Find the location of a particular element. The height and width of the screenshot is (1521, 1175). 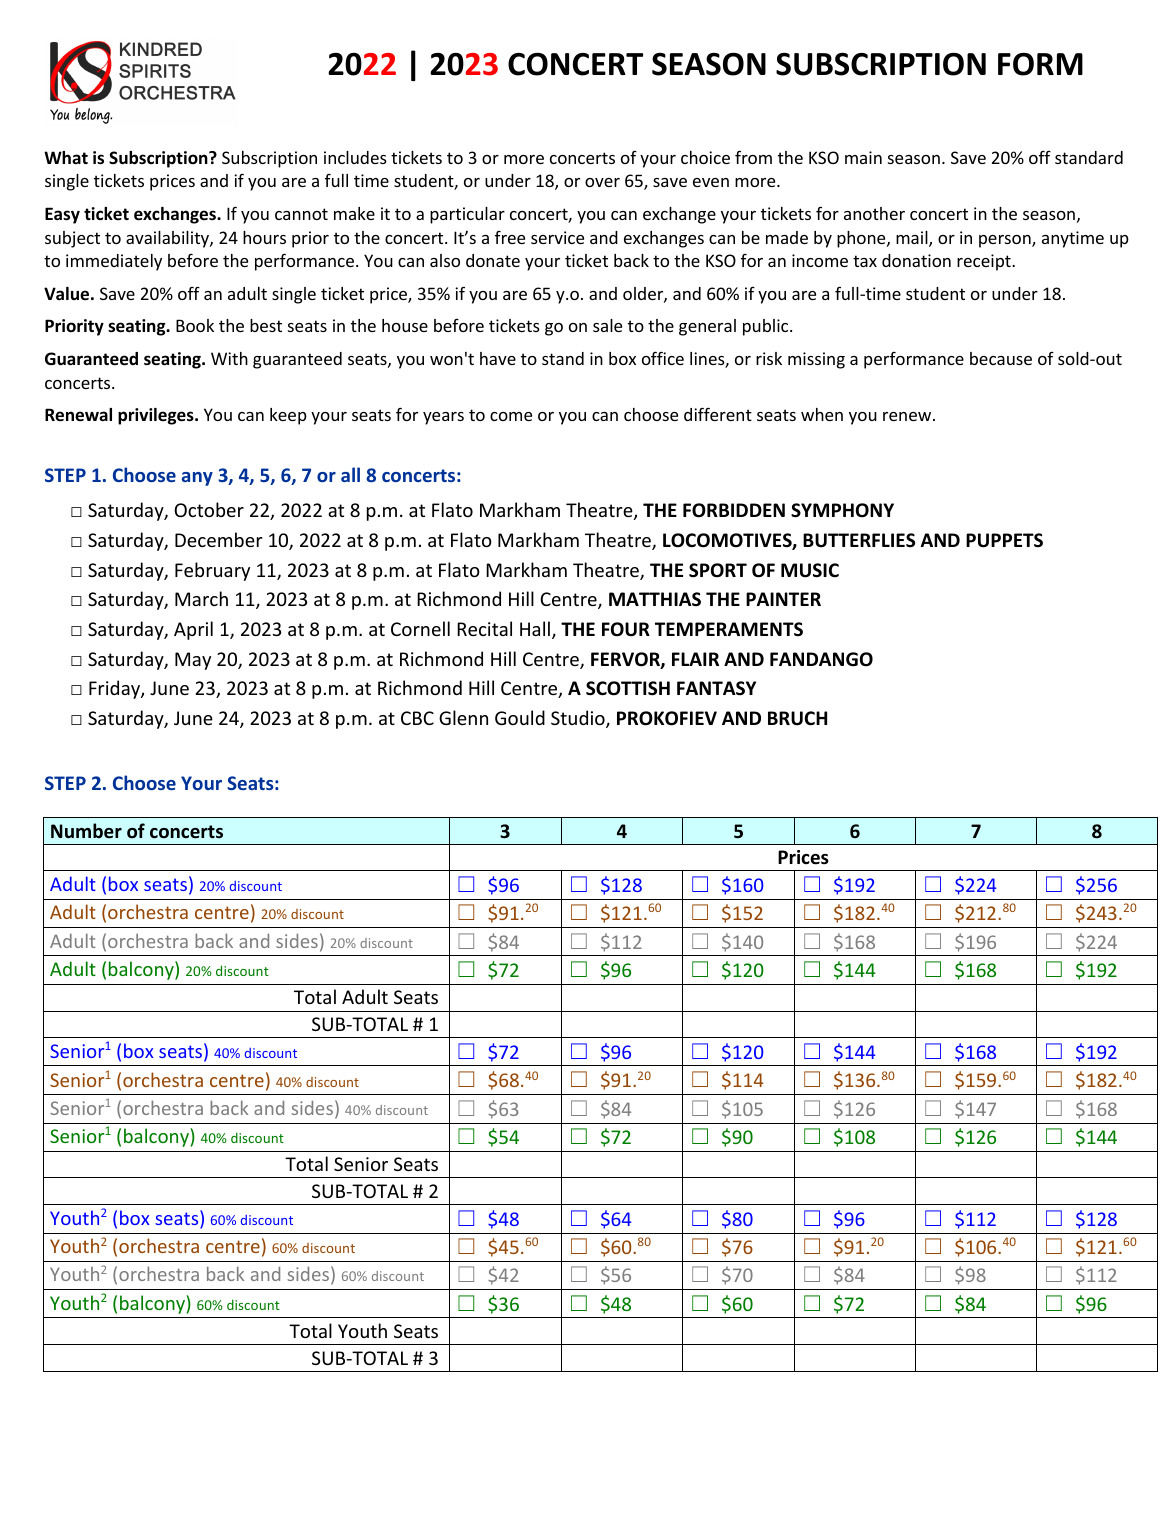

over is located at coordinates (602, 182).
